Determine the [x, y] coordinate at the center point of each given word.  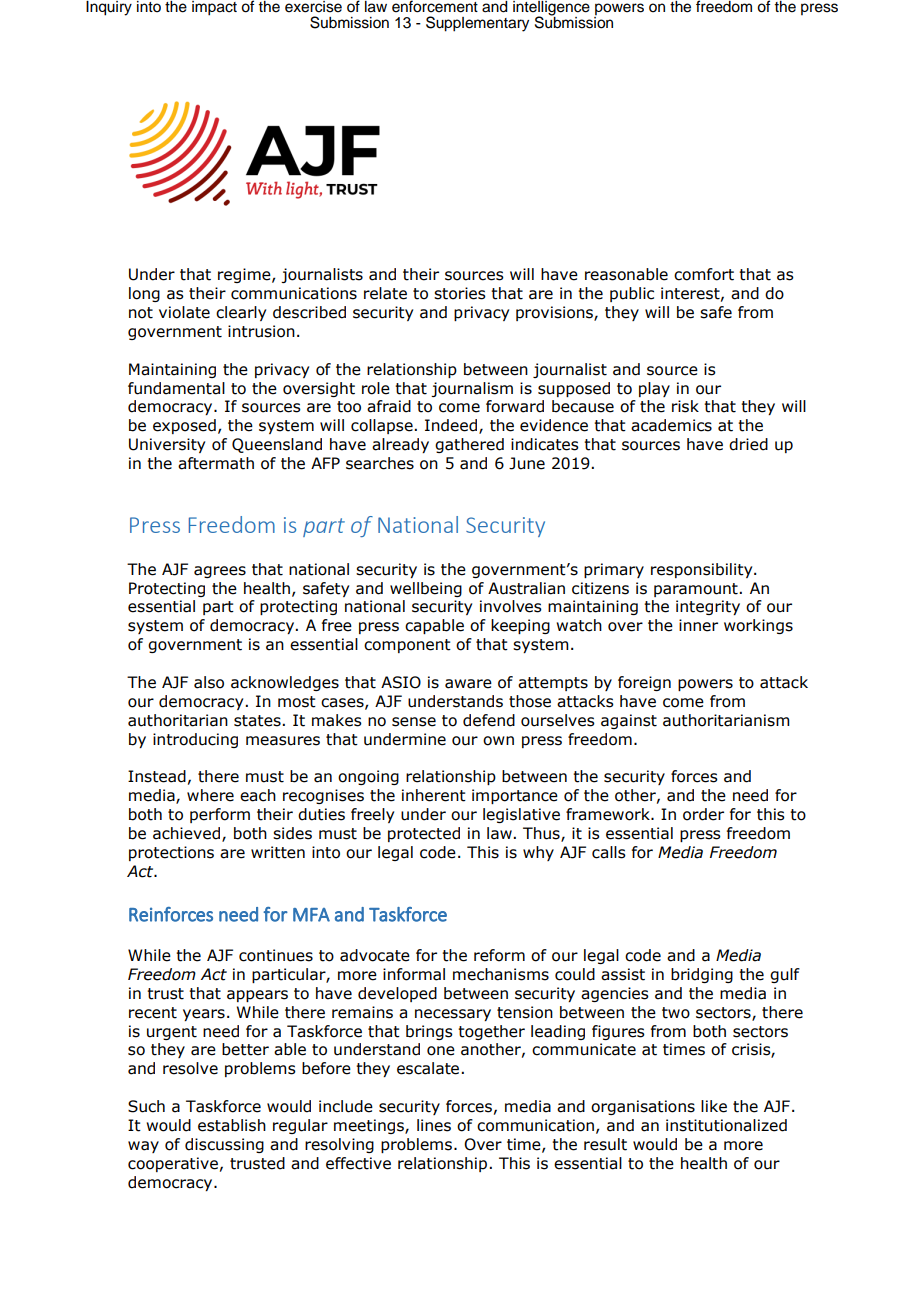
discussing [224, 1145]
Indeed [451, 425]
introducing [195, 740]
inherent [434, 795]
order [703, 814]
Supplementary [477, 24]
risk [685, 406]
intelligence [551, 9]
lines [434, 1125]
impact [214, 8]
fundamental [176, 388]
